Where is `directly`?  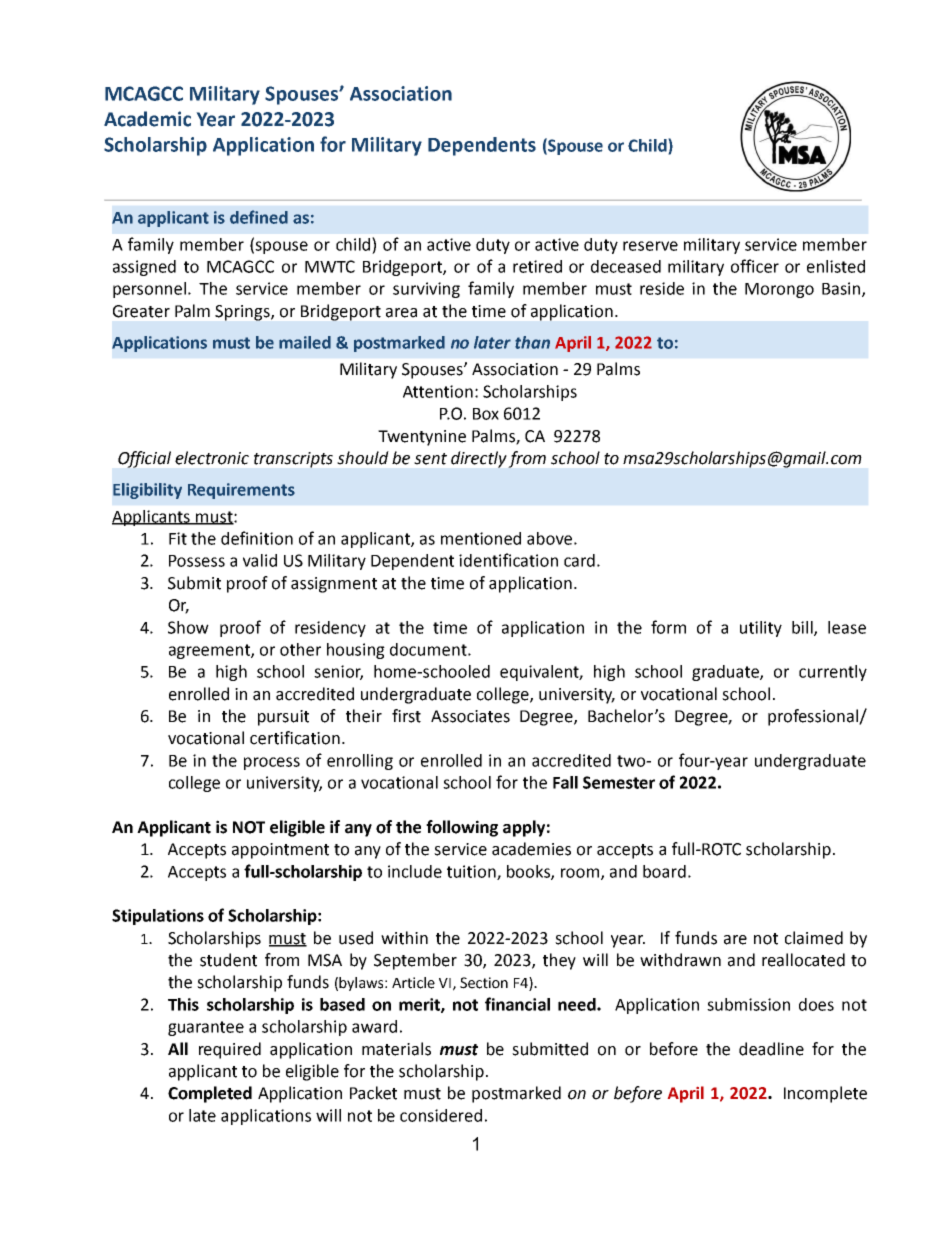
directly is located at coordinates (479, 459).
